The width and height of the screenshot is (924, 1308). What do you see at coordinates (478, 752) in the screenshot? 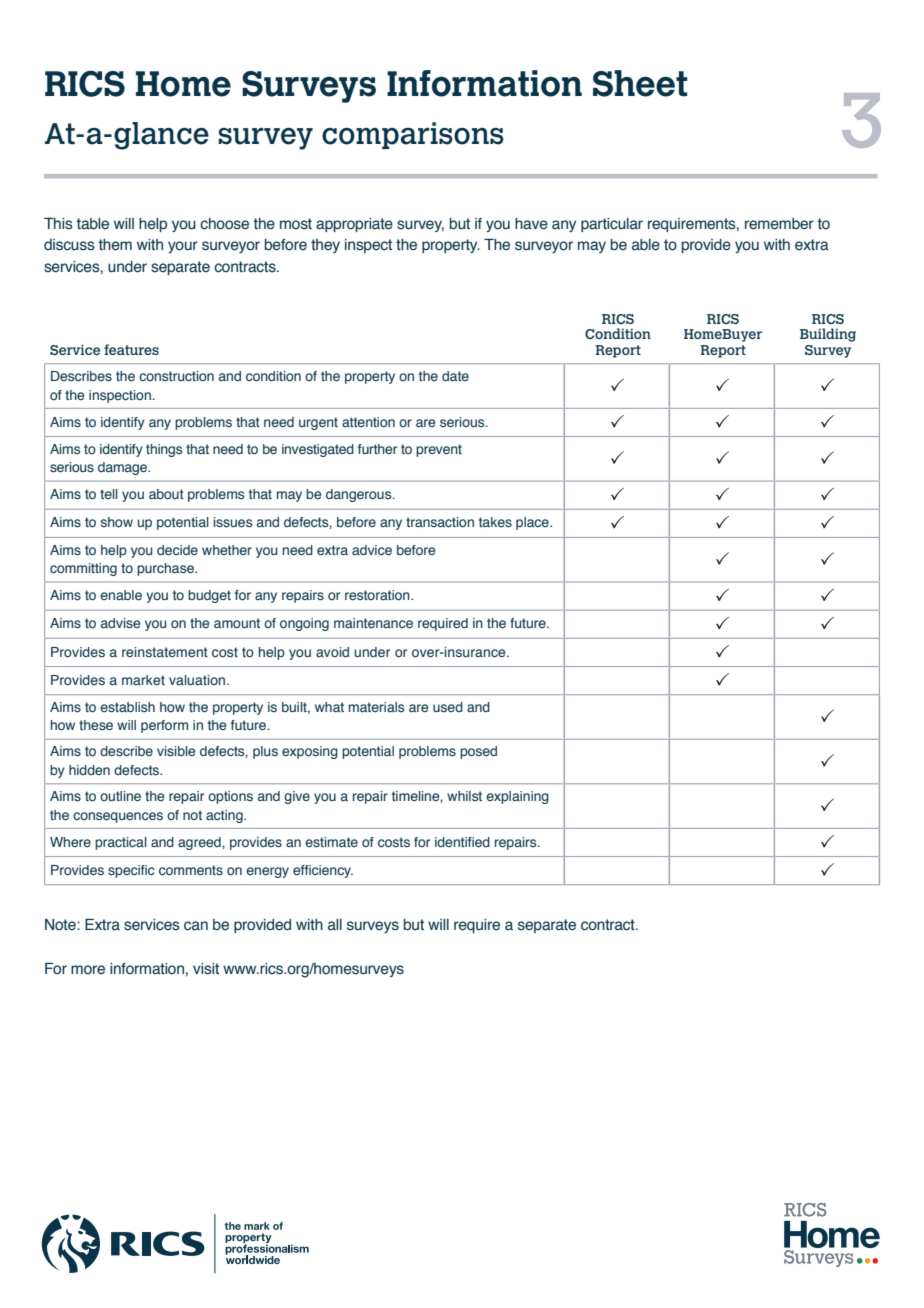
I see `posed` at bounding box center [478, 752].
